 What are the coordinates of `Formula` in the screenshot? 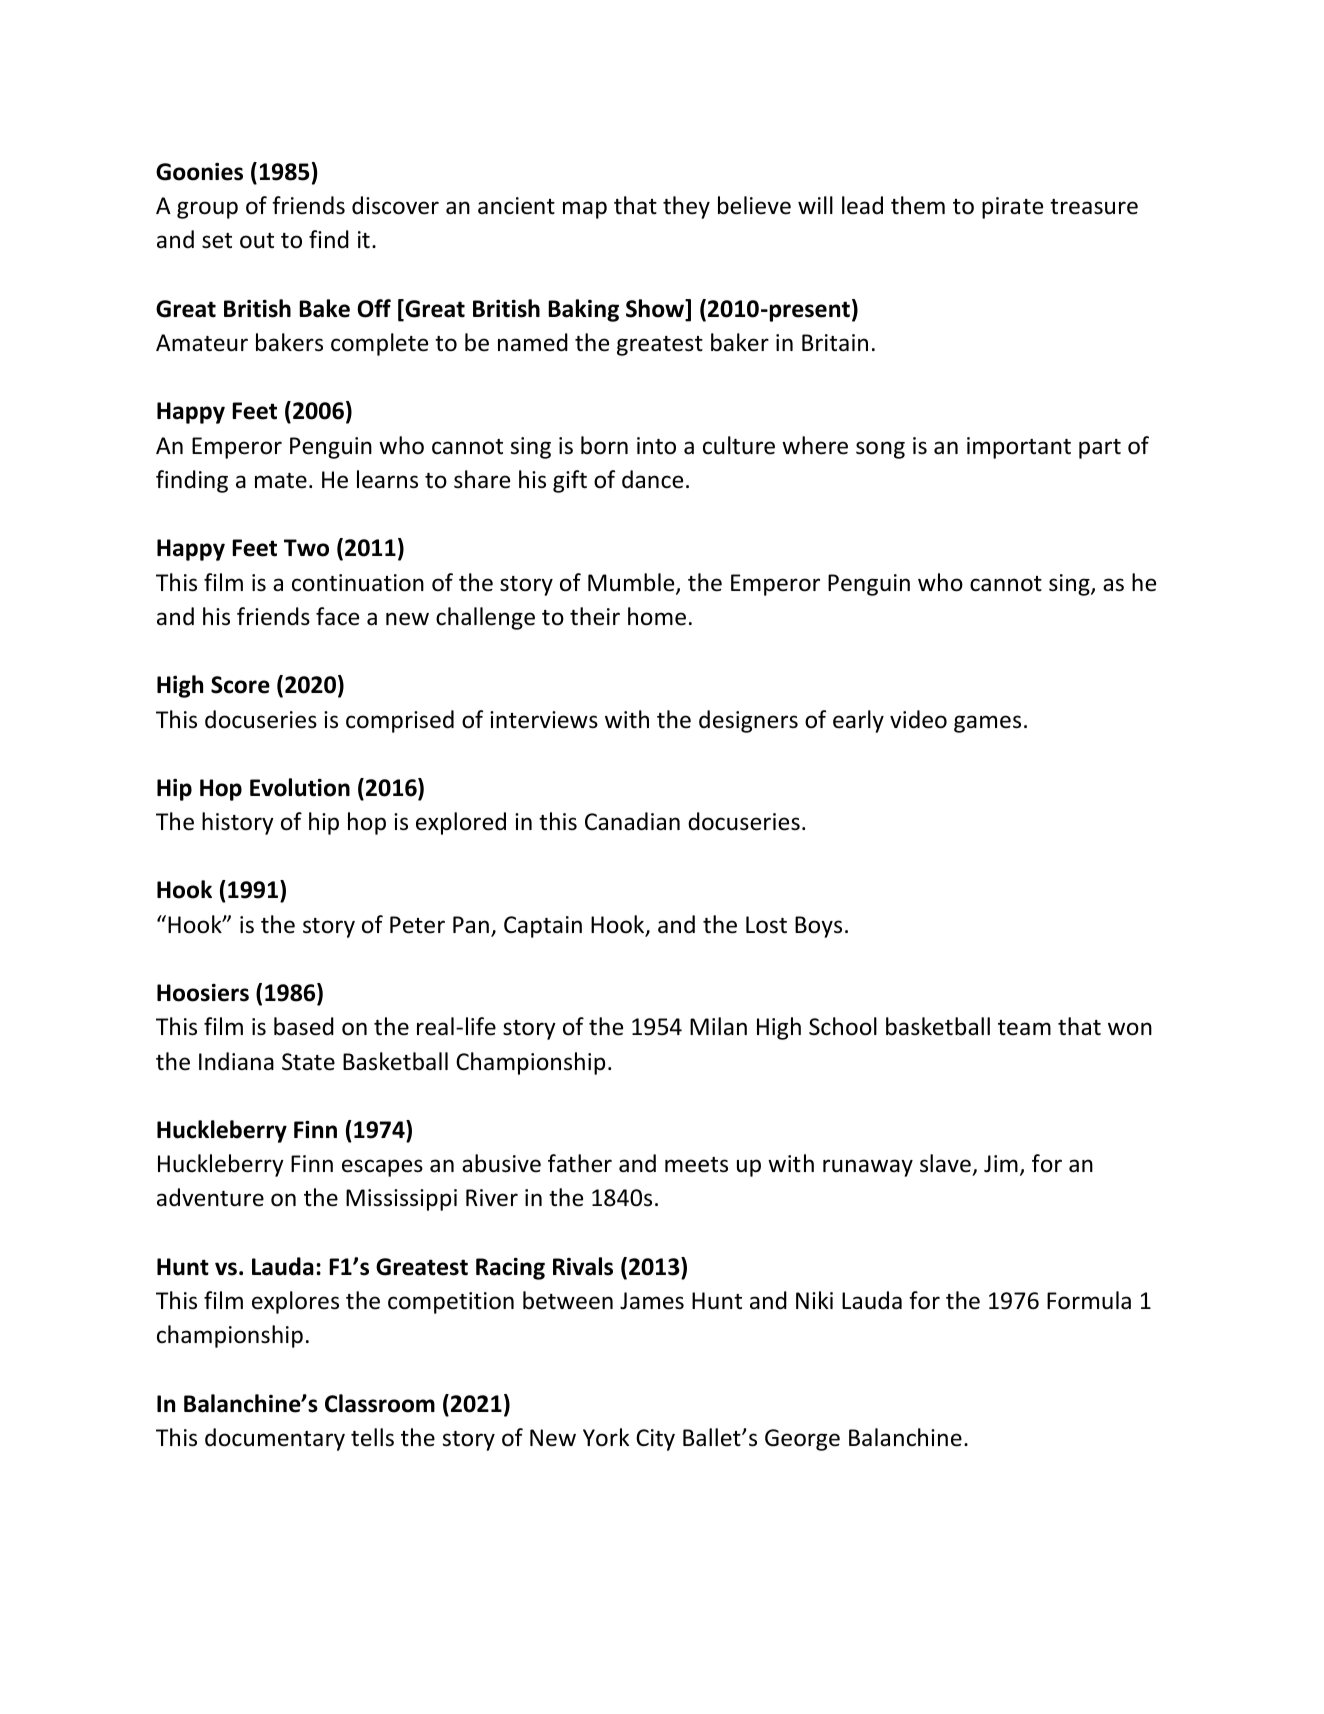 It's located at (1089, 1300).
